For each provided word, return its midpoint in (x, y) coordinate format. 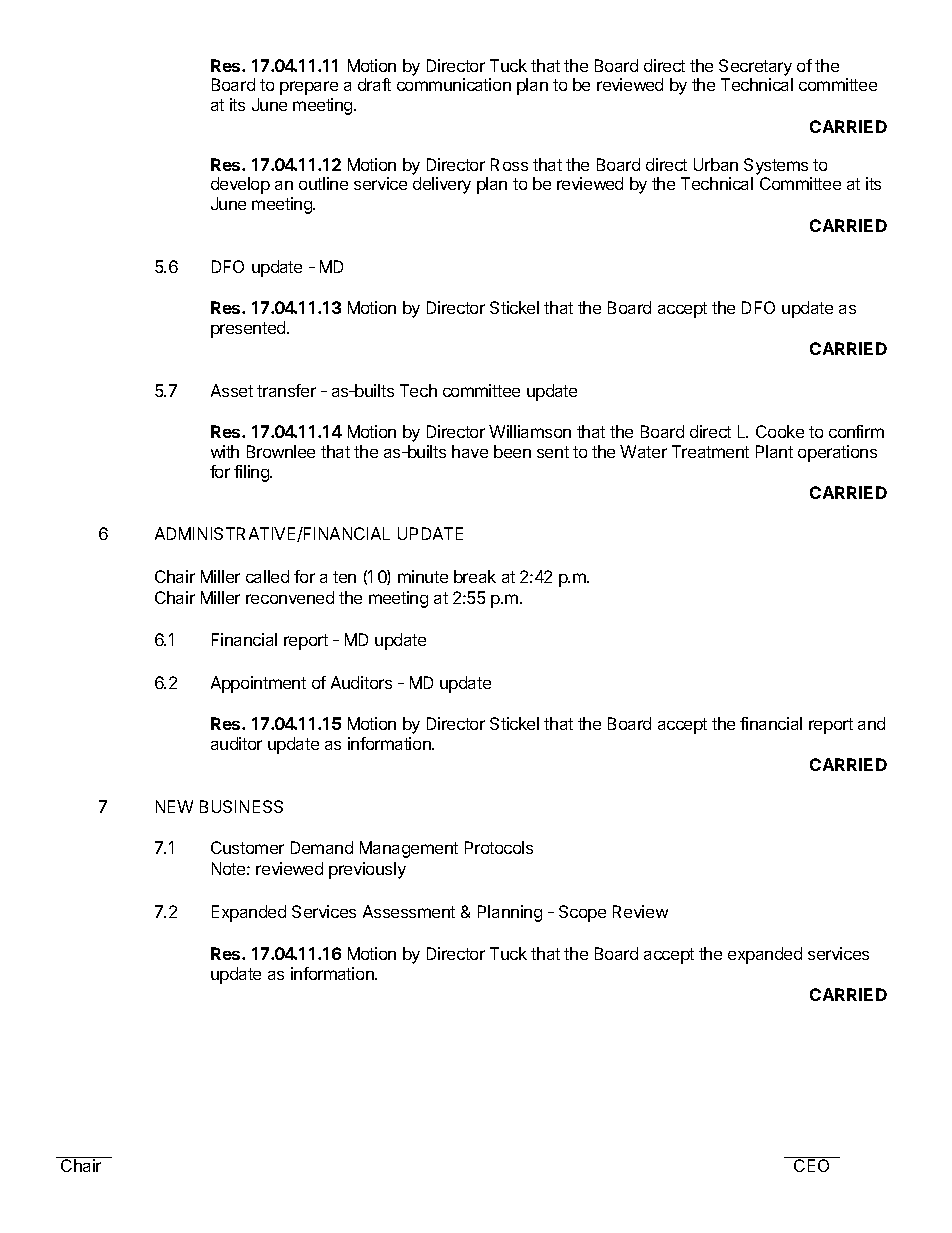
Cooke (780, 431)
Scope (582, 913)
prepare (309, 88)
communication (454, 84)
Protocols (499, 847)
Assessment (409, 911)
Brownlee (281, 451)
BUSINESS (241, 806)
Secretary (755, 67)
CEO (812, 1164)
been (512, 451)
